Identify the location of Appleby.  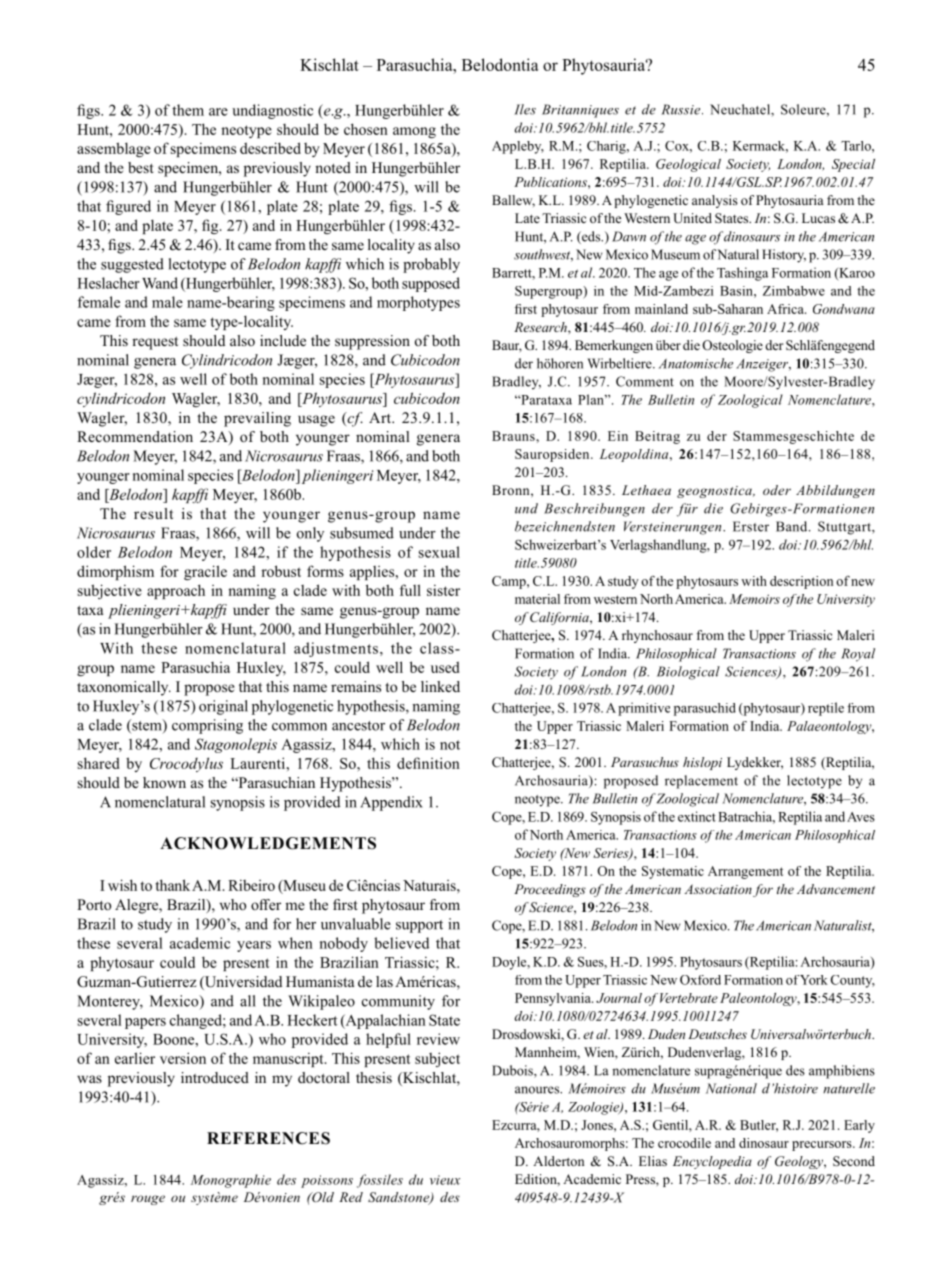
(518, 147).
